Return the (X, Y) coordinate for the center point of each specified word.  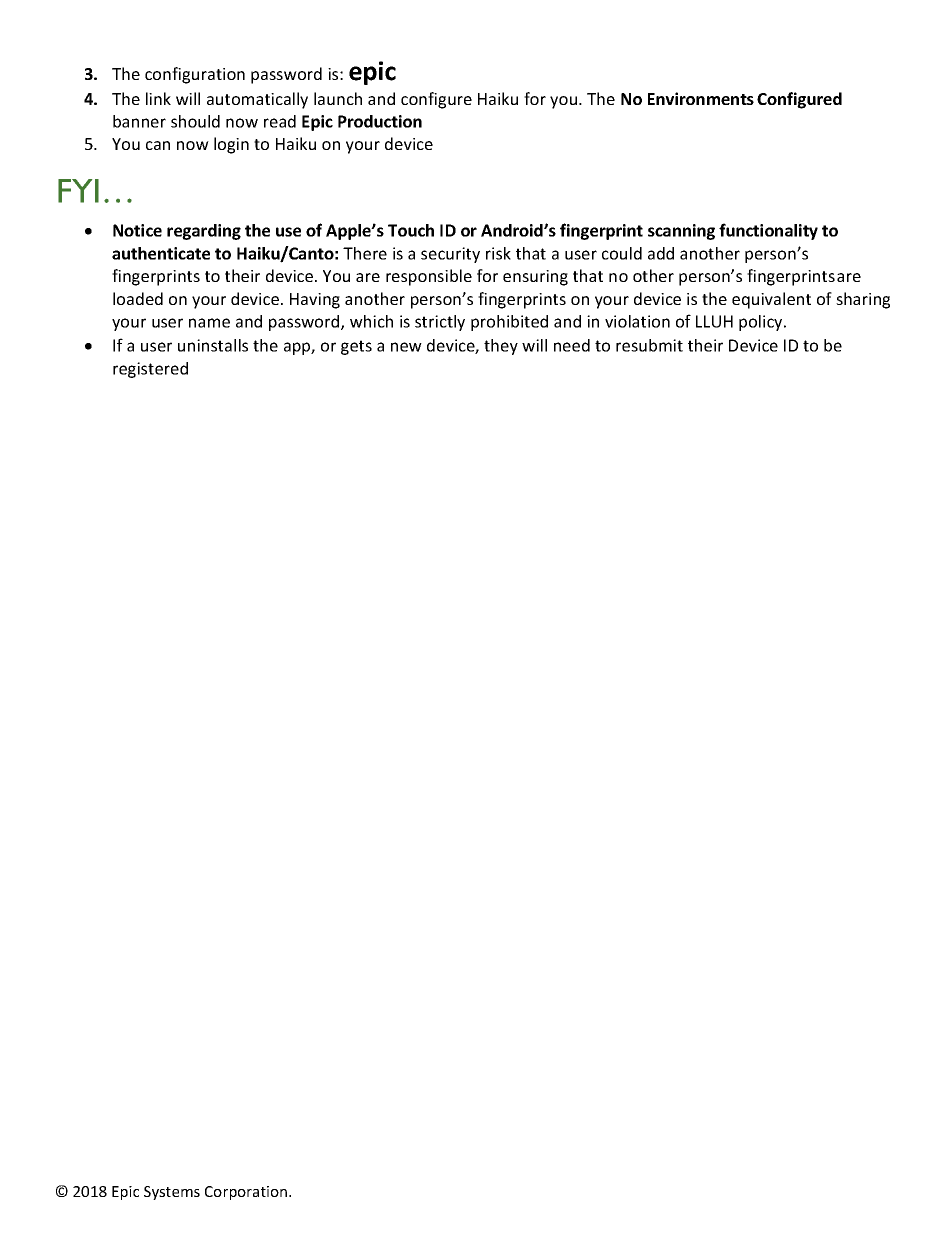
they (501, 347)
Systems (172, 1193)
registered (150, 370)
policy (762, 323)
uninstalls (213, 345)
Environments (701, 98)
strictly (440, 323)
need (572, 345)
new (406, 347)
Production (380, 121)
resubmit (649, 345)
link (158, 98)
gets (356, 347)
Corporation (247, 1193)
